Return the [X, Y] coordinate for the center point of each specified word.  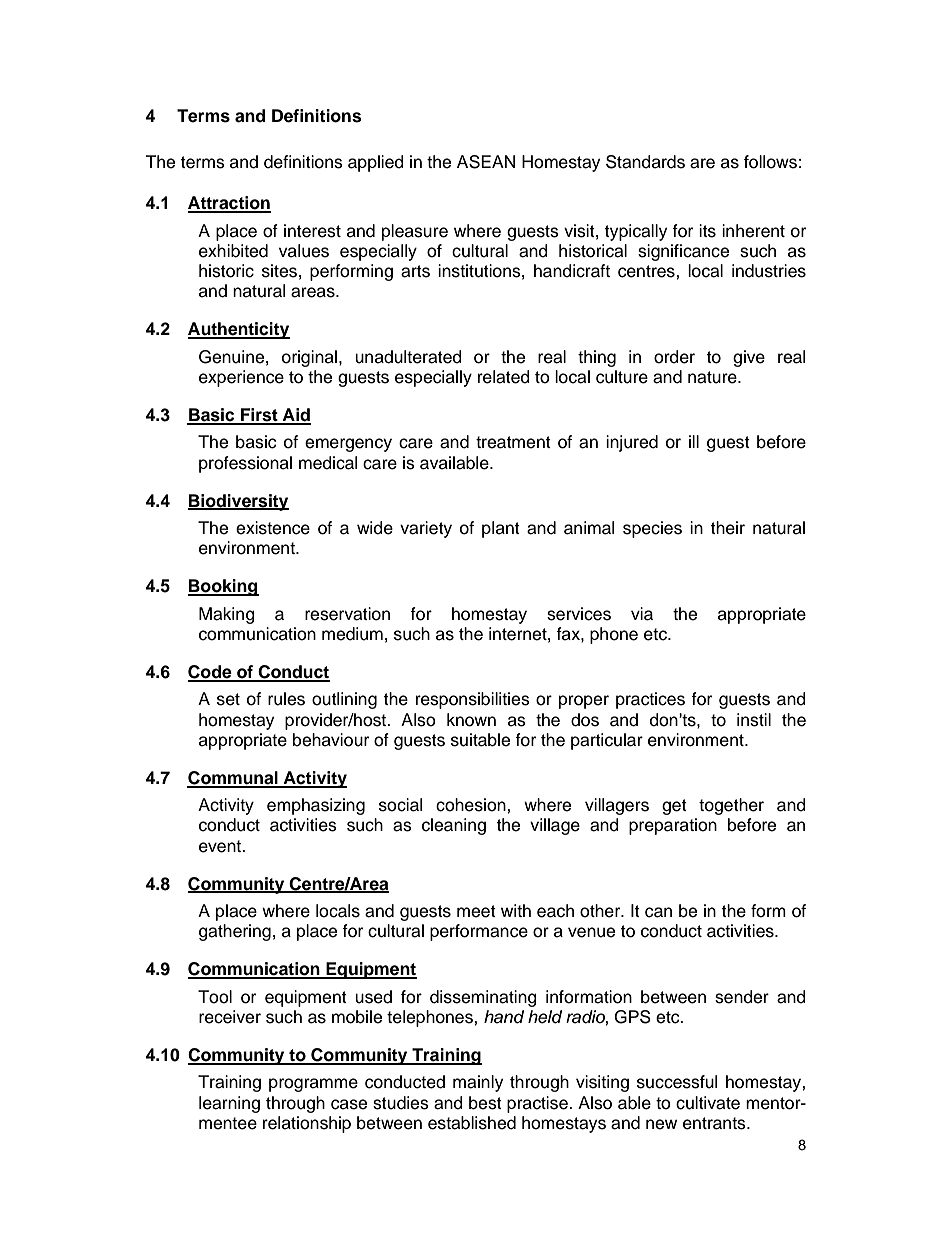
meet [476, 911]
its [707, 231]
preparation [673, 826]
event [221, 846]
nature [713, 377]
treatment [513, 442]
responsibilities [473, 700]
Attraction [229, 204]
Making [227, 615]
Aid [296, 416]
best [485, 1103]
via [642, 614]
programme [313, 1085]
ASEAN [486, 162]
